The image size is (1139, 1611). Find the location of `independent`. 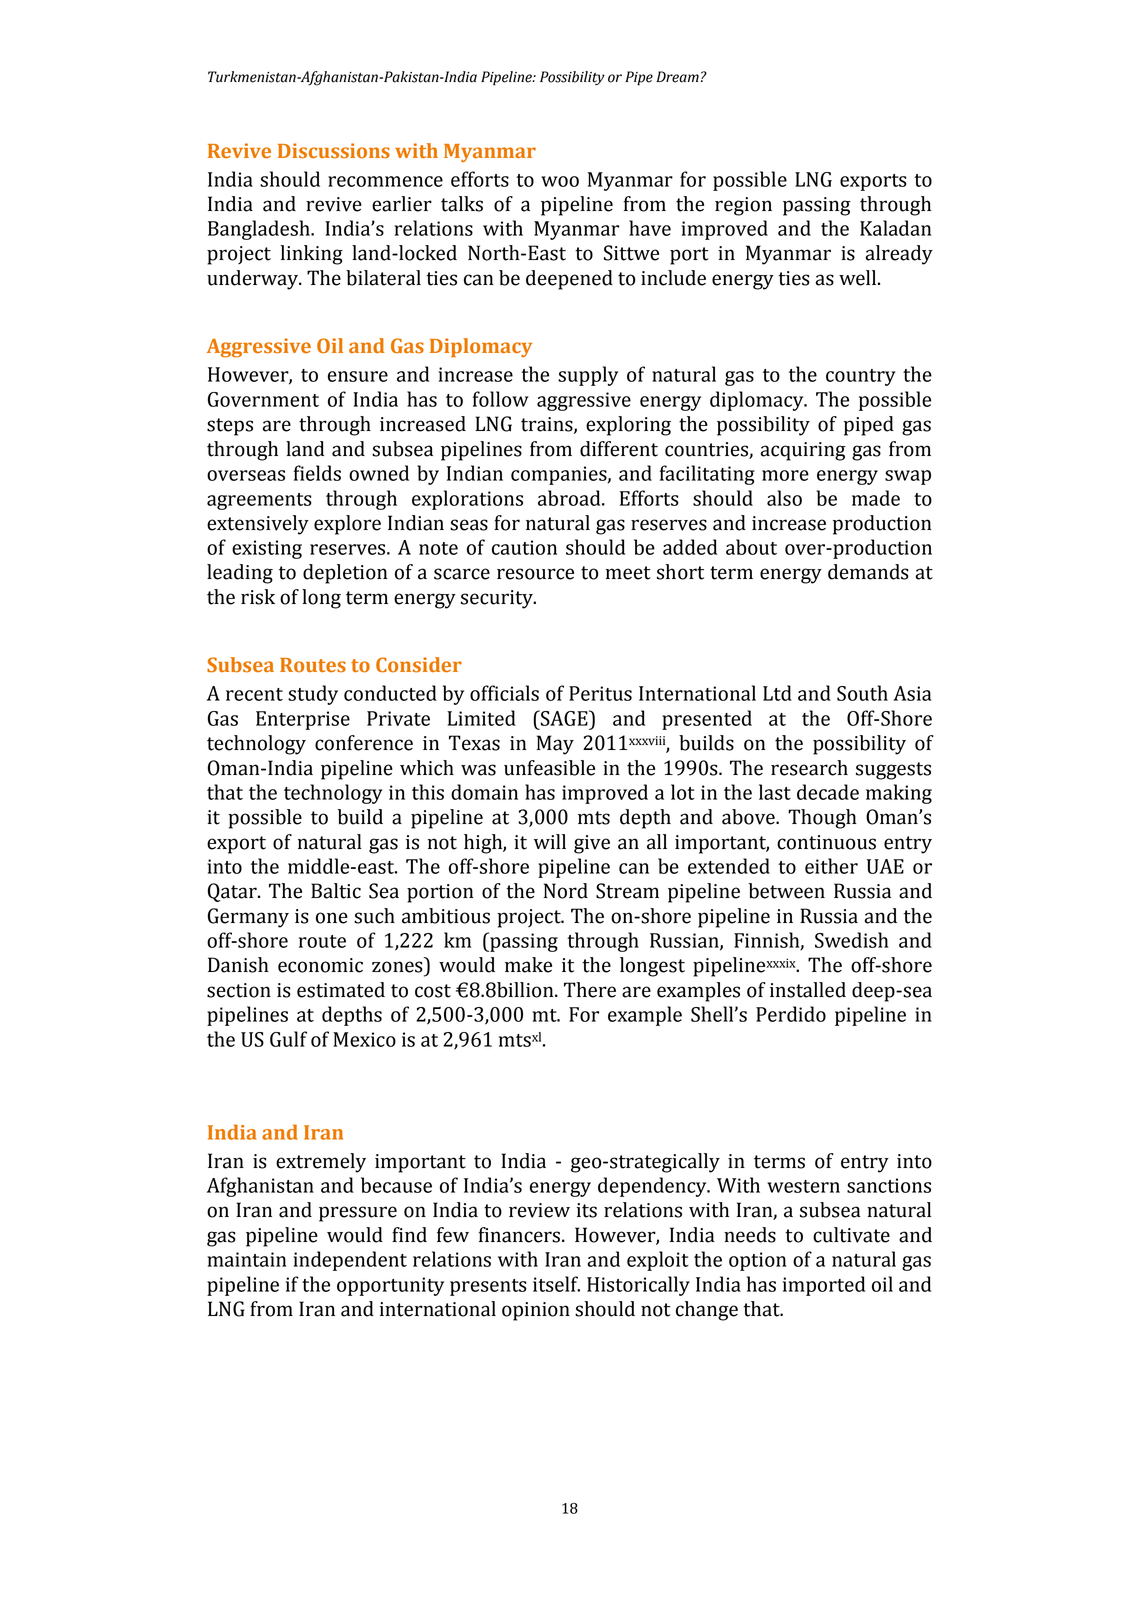

independent is located at coordinates (350, 1261).
